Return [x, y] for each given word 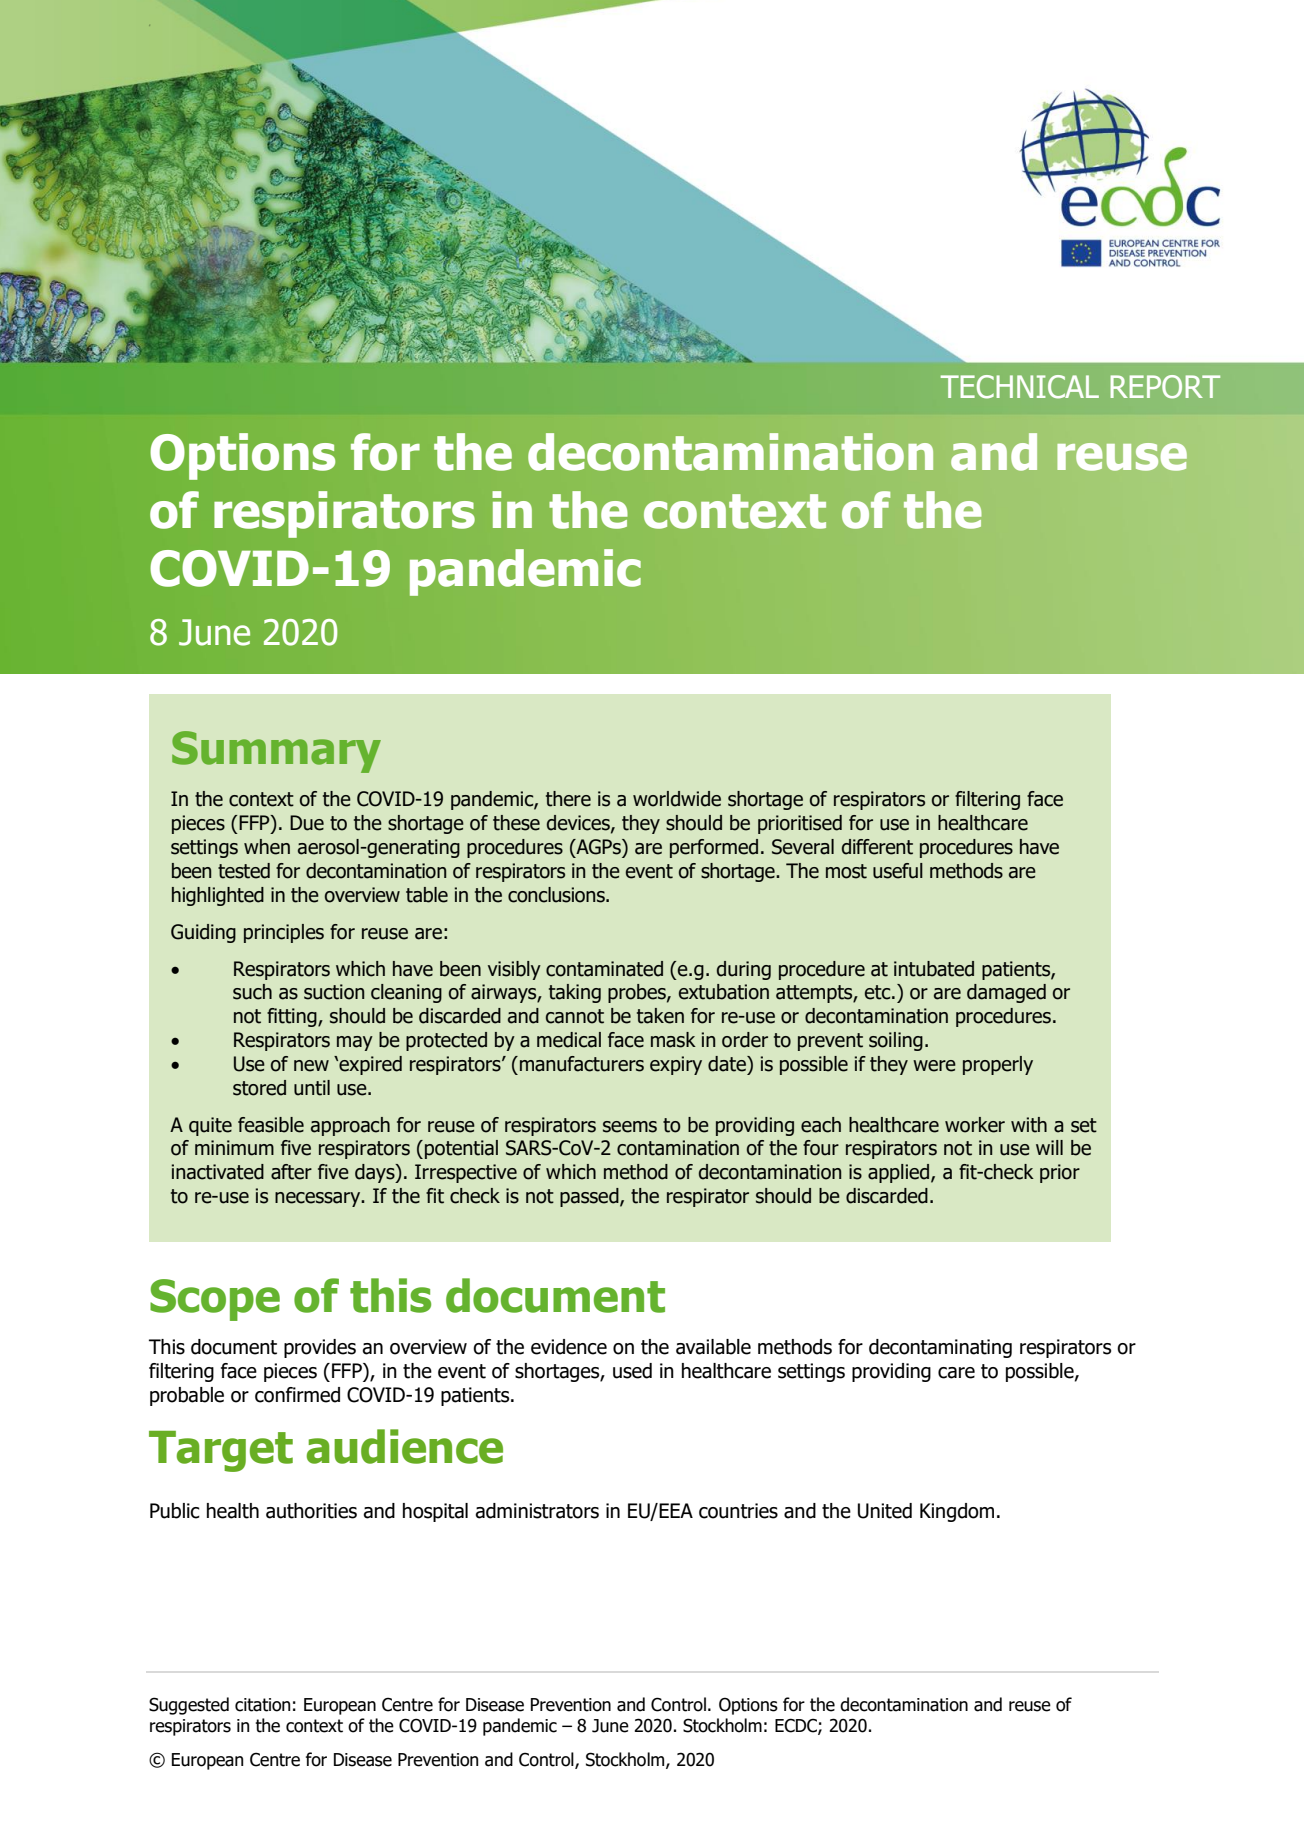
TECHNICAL [1020, 387]
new [311, 1066]
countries [738, 1511]
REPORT [1165, 387]
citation [262, 1705]
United [885, 1511]
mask [673, 1040]
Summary [276, 752]
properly [998, 1065]
